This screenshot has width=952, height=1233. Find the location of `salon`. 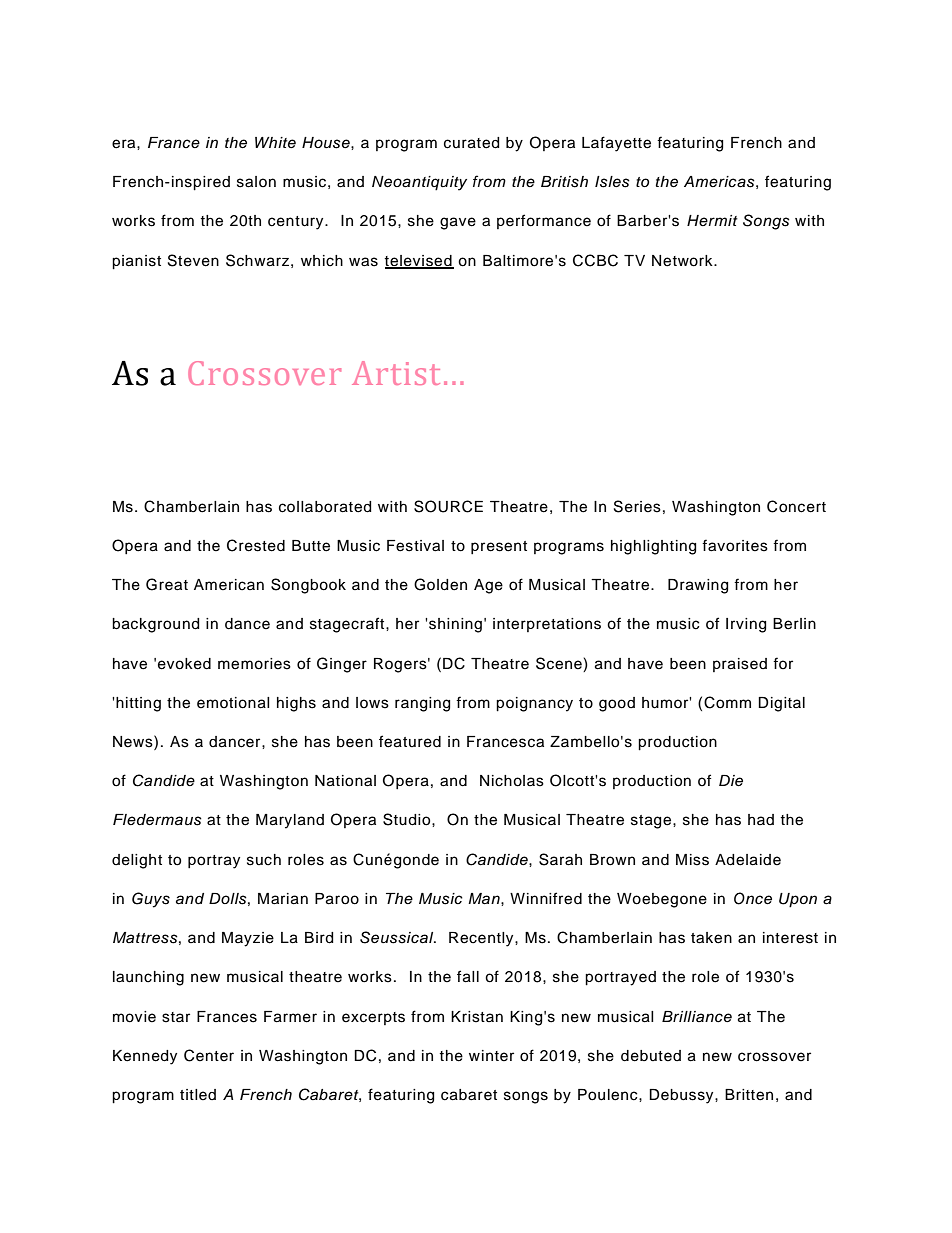

salon is located at coordinates (256, 182).
